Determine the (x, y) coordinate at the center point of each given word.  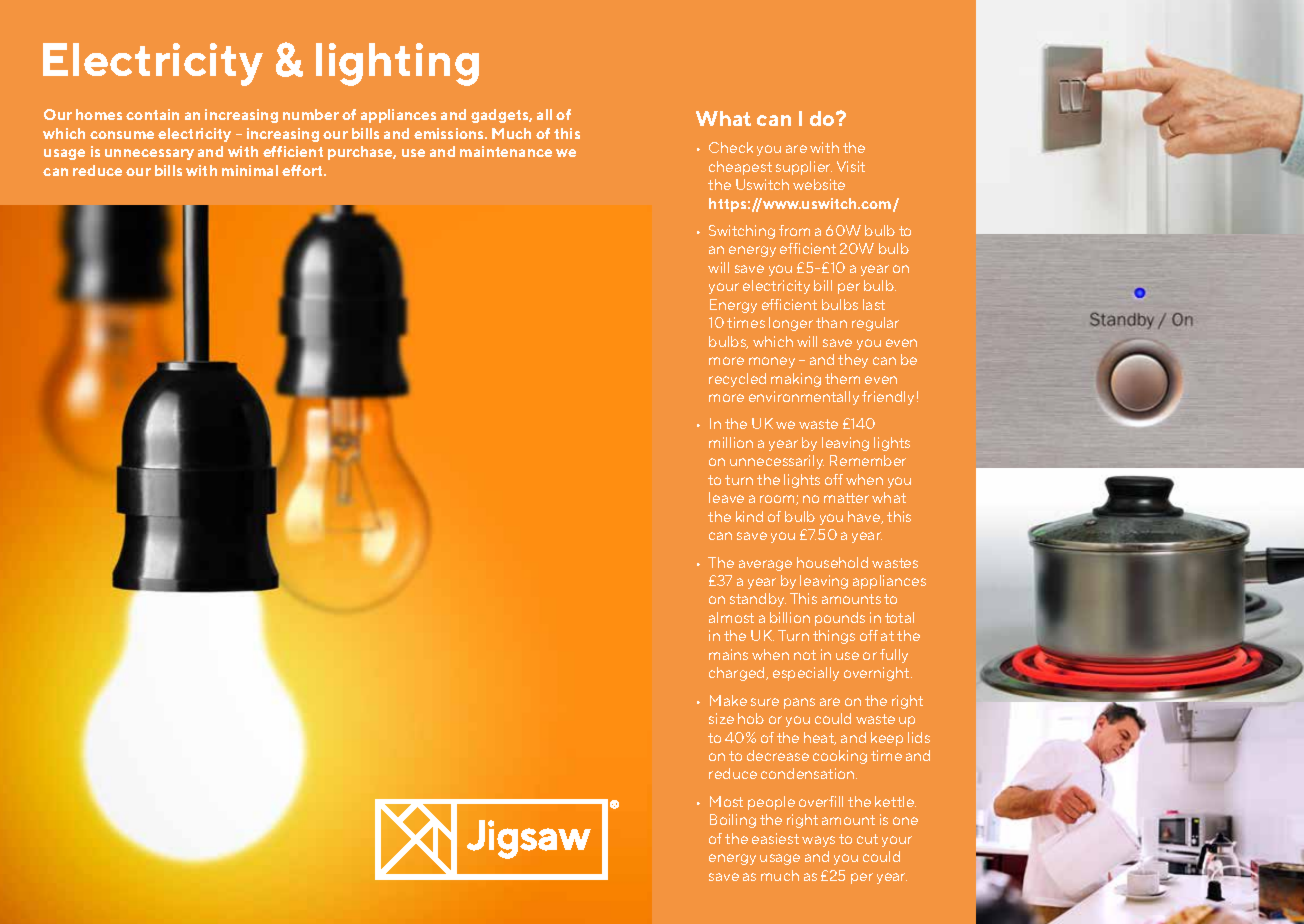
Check (731, 147)
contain (152, 114)
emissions (450, 133)
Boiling (733, 821)
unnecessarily (777, 462)
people (771, 803)
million (731, 442)
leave (726, 497)
